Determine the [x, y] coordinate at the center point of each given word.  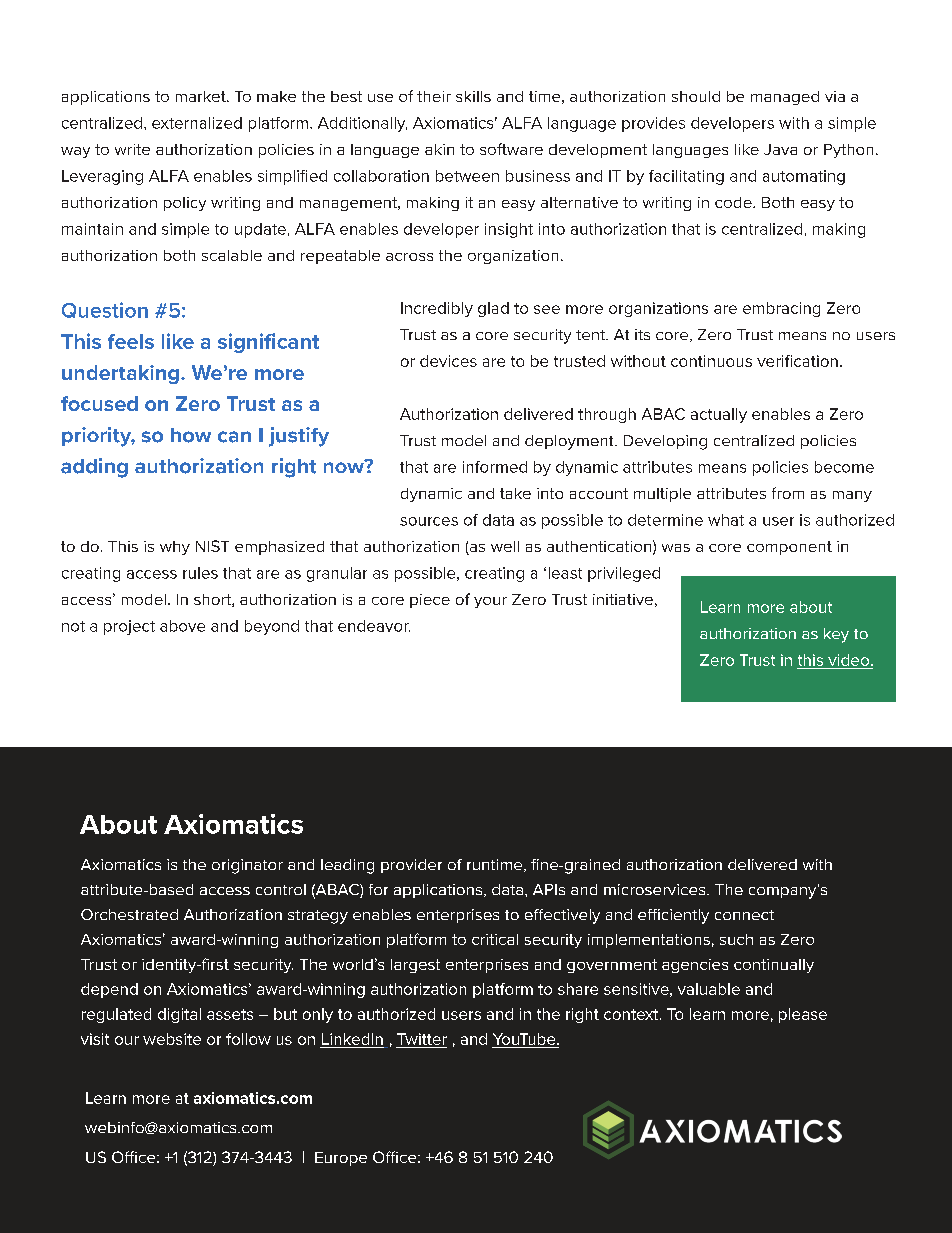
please [803, 1015]
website [172, 1039]
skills [473, 96]
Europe [341, 1159]
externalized [197, 123]
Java [780, 149]
